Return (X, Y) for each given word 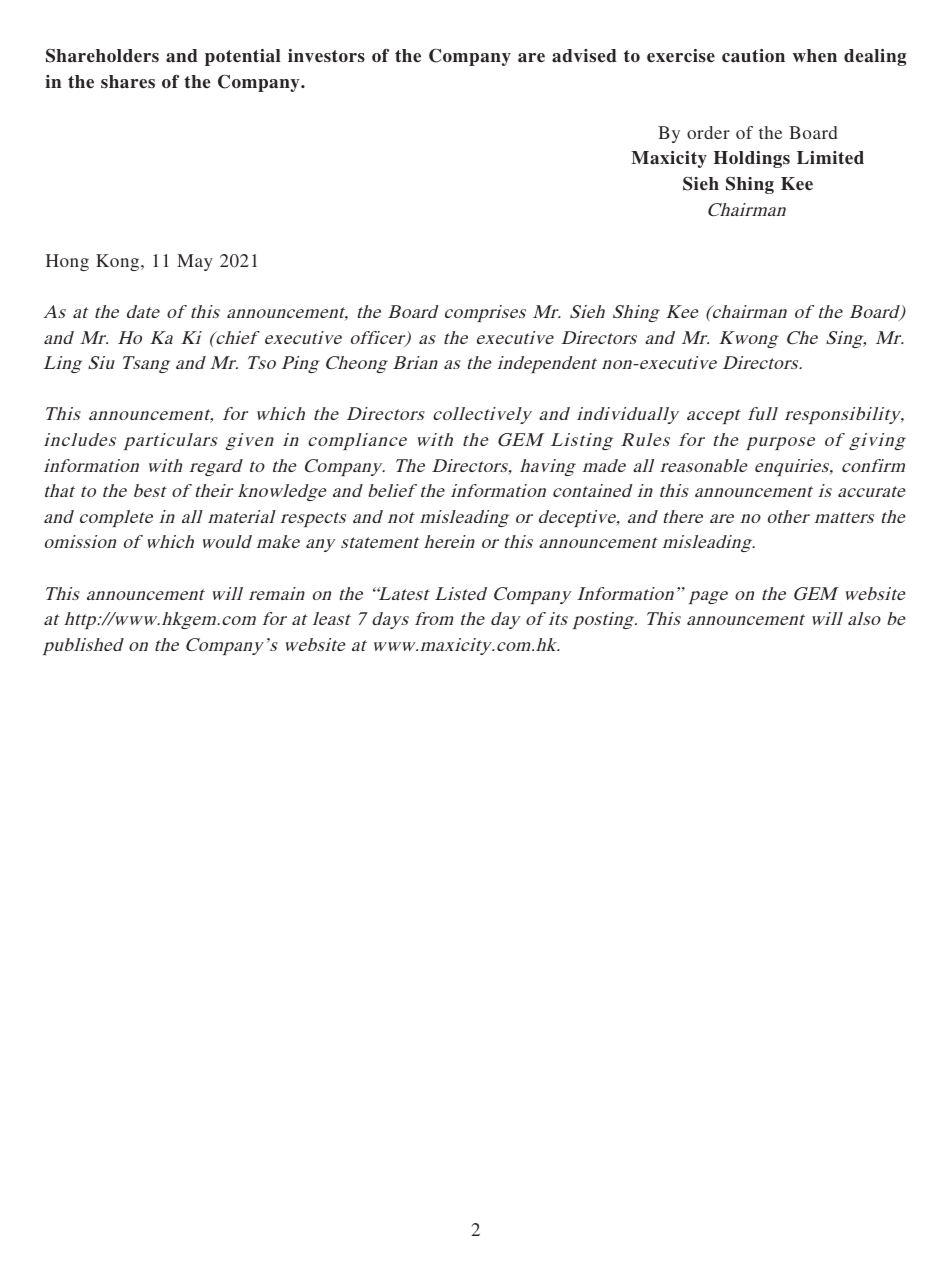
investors (326, 56)
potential (242, 57)
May (195, 262)
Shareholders (102, 55)
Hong (67, 262)
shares (128, 82)
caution (753, 56)
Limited (830, 158)
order (708, 132)
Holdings (752, 159)
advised (584, 56)
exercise (681, 56)
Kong (119, 262)
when (815, 56)
